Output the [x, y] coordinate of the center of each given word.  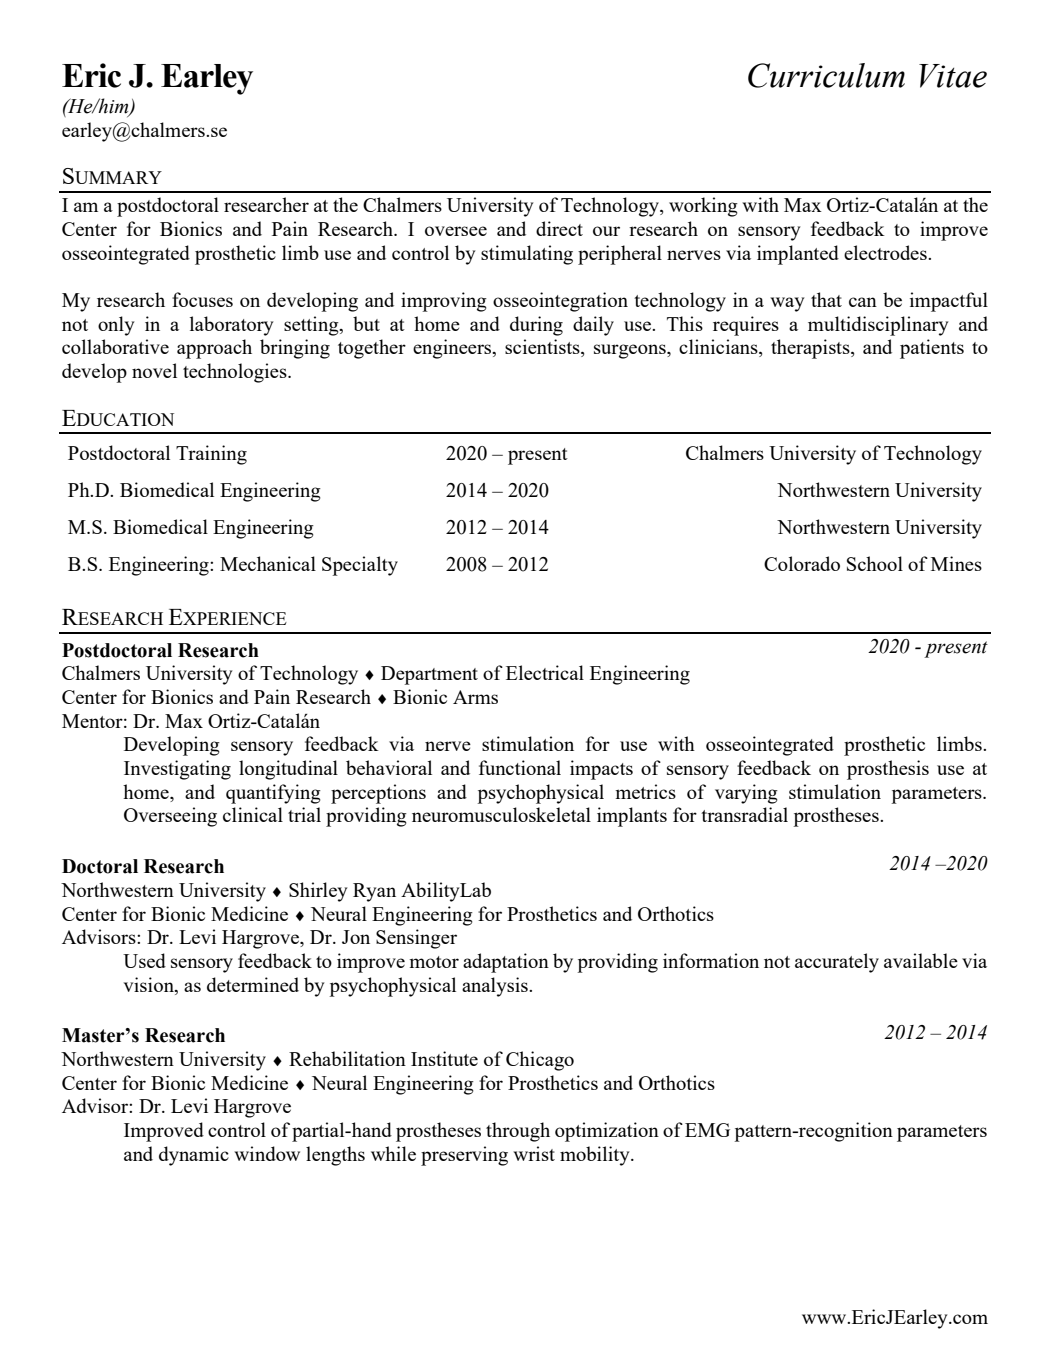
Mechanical [268, 563]
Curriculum [826, 75]
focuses [202, 299]
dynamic [194, 1156]
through [518, 1132]
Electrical [545, 672]
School [875, 563]
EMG [707, 1130]
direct [559, 228]
